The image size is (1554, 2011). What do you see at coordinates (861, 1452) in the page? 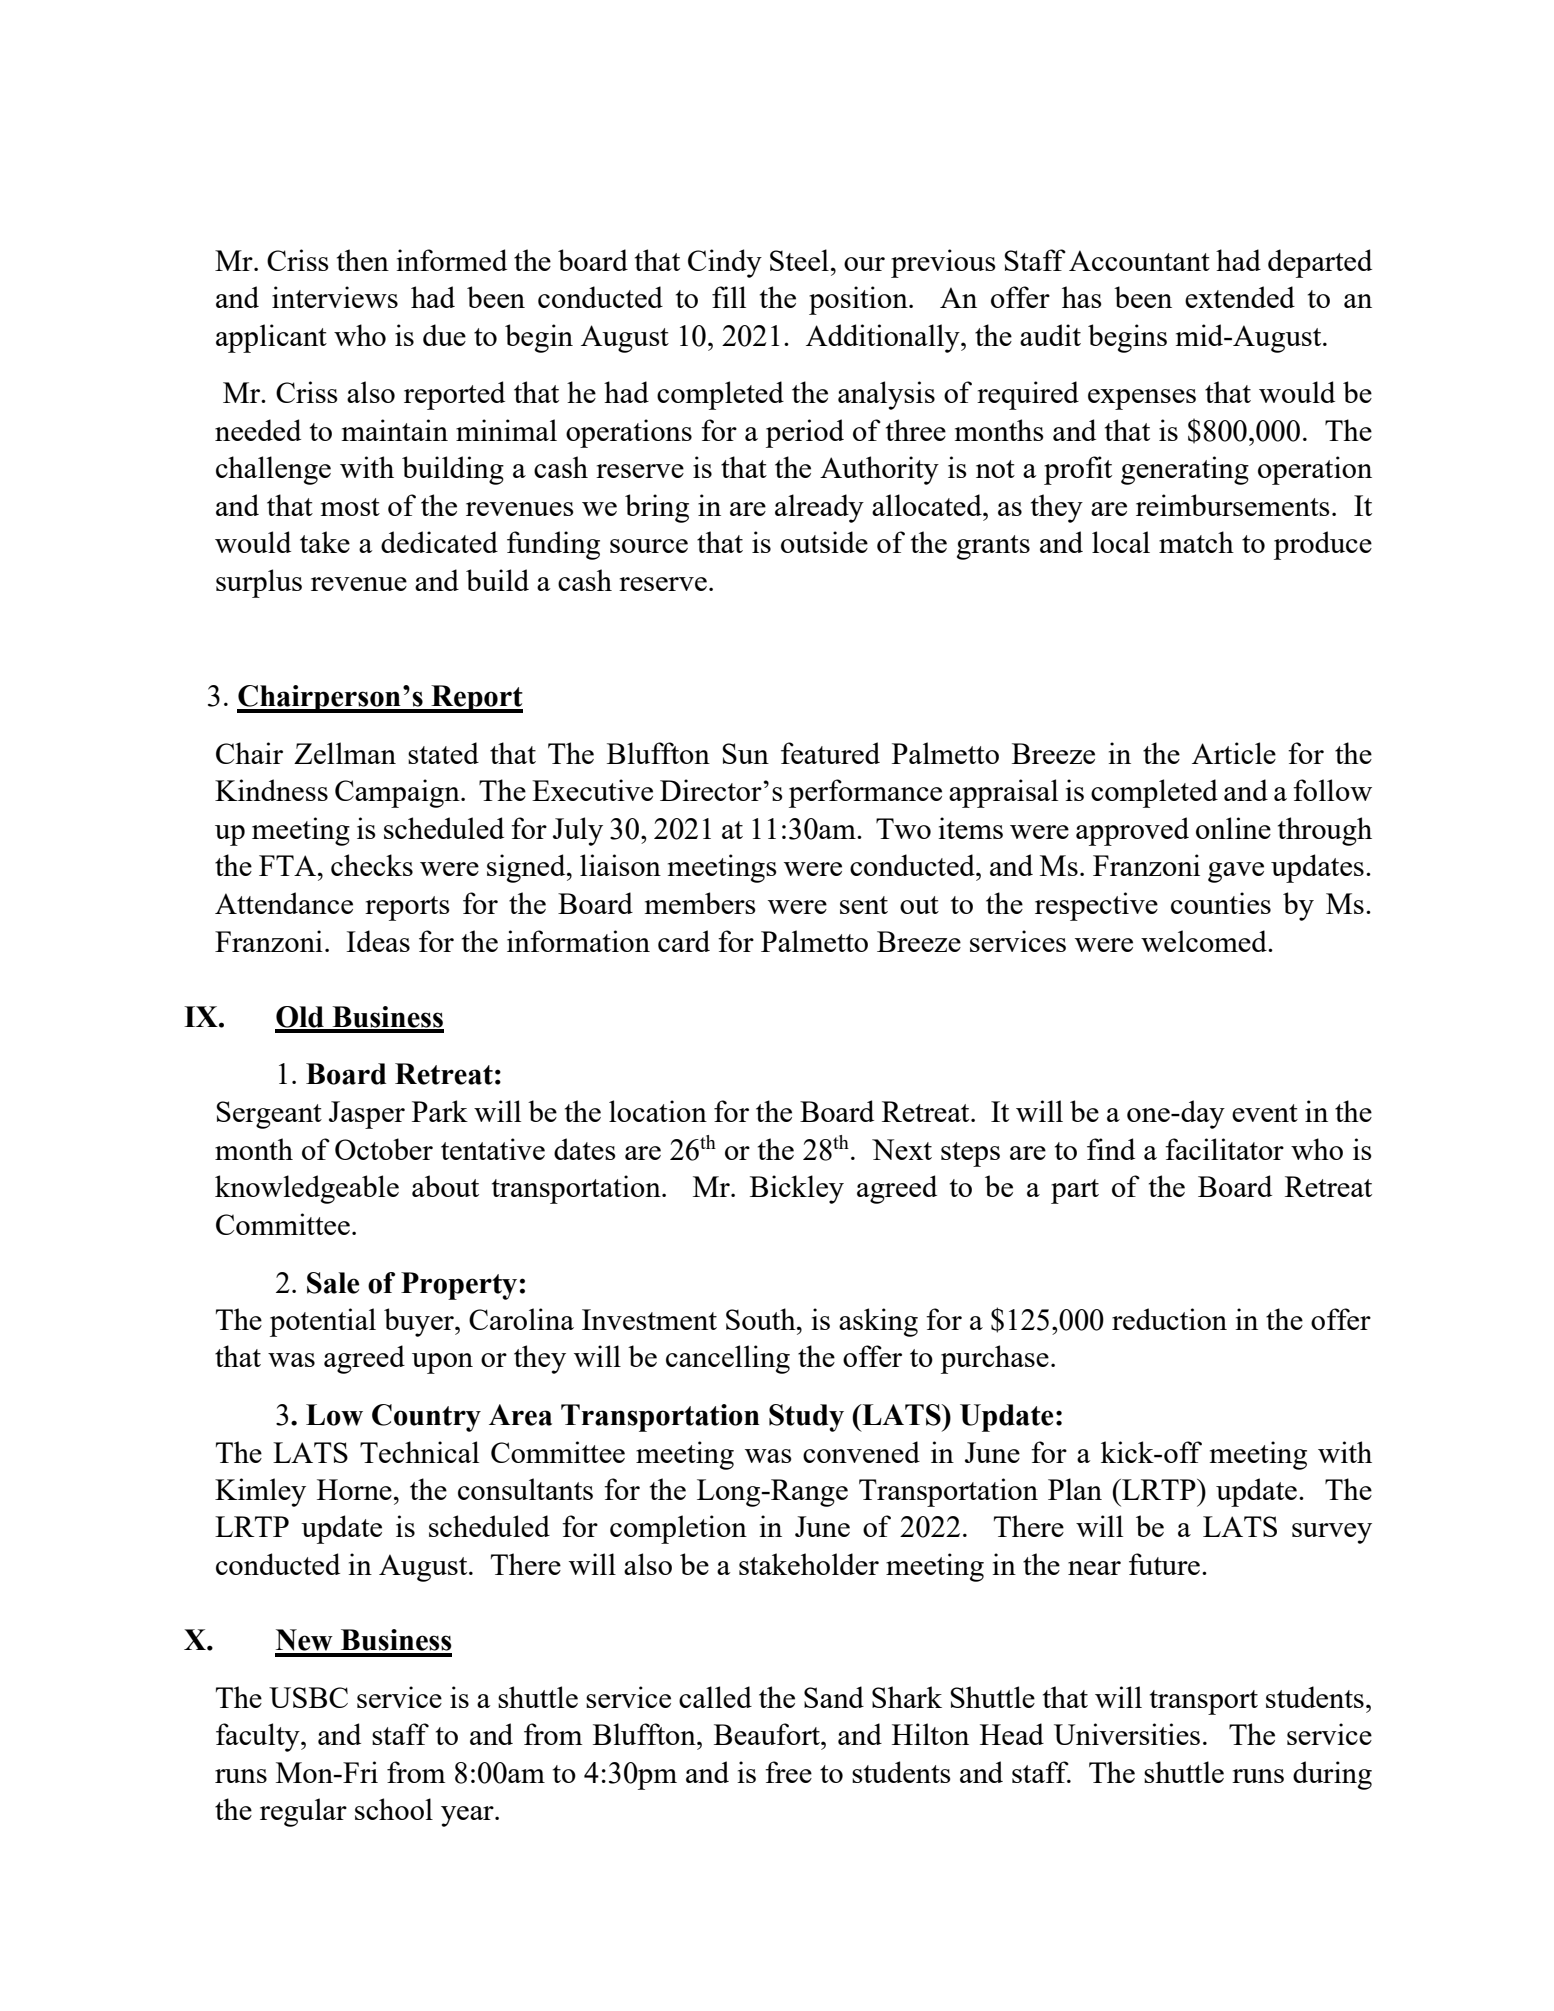
I see `convened` at bounding box center [861, 1452].
